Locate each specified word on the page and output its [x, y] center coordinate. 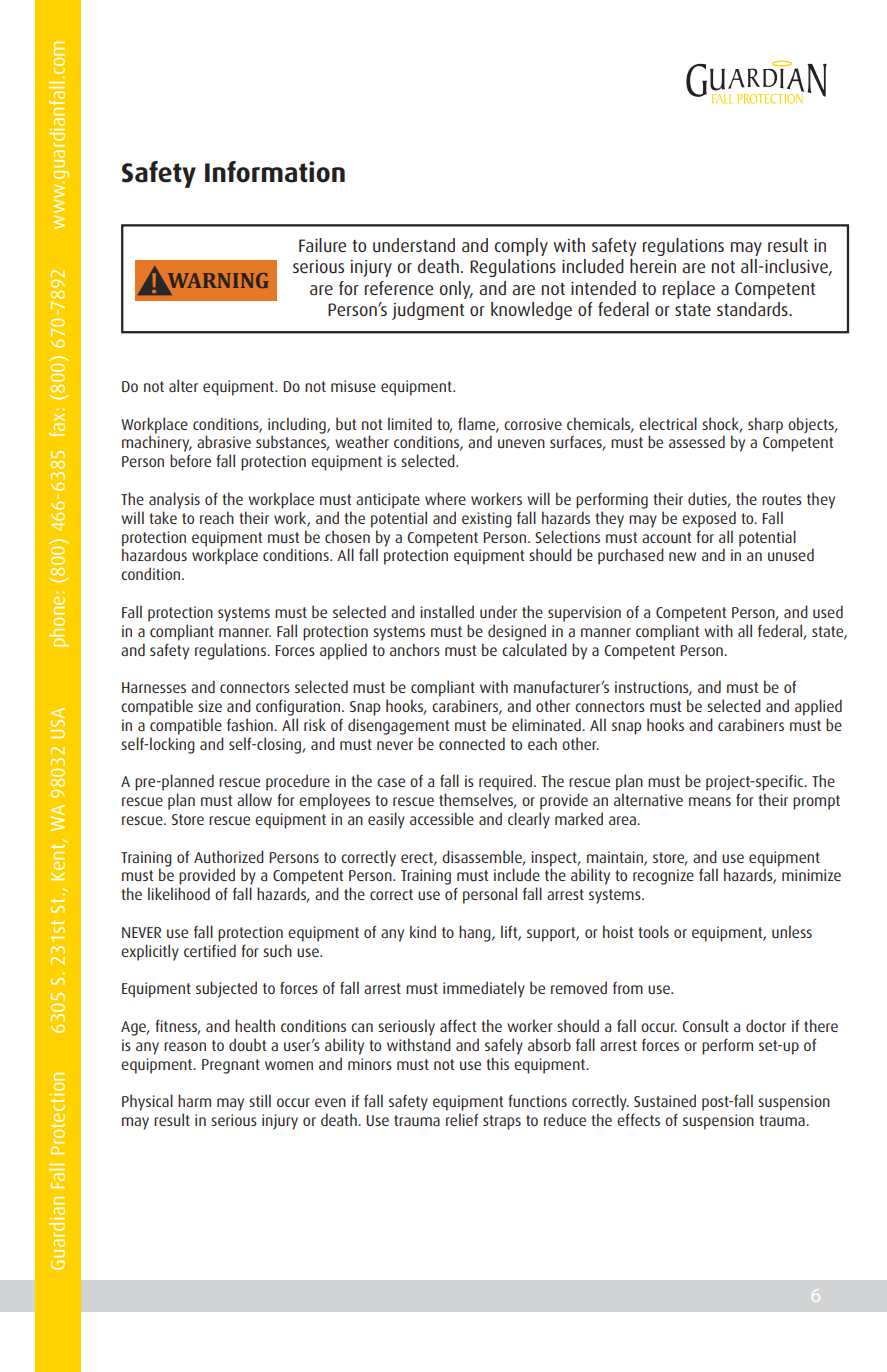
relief [462, 1119]
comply [521, 247]
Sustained [665, 1100]
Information [275, 172]
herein [653, 266]
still [260, 1100]
